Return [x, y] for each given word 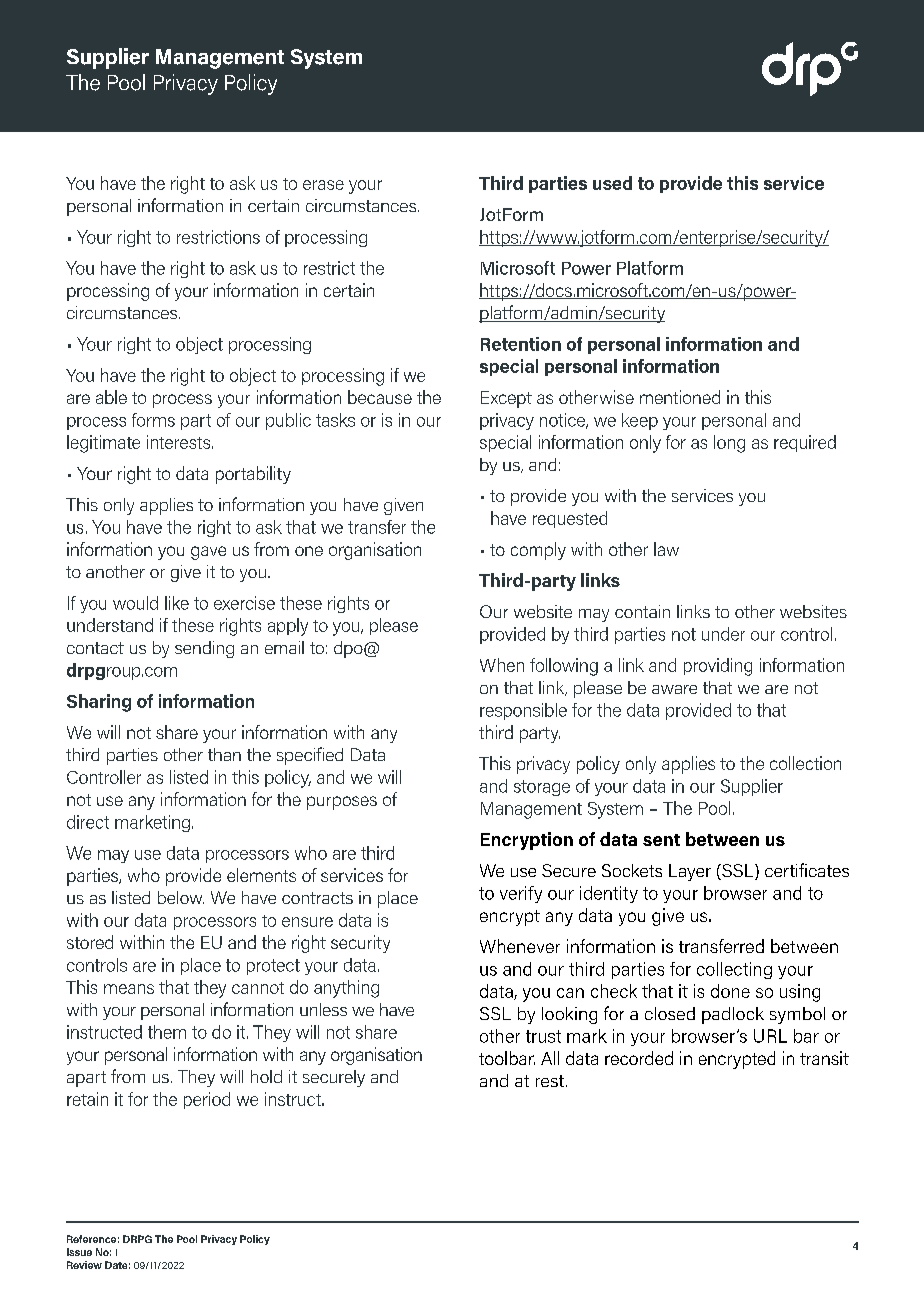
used [612, 183]
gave [208, 553]
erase [323, 185]
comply [538, 551]
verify [521, 894]
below [181, 897]
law [666, 549]
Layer [690, 872]
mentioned [680, 397]
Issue [79, 1252]
